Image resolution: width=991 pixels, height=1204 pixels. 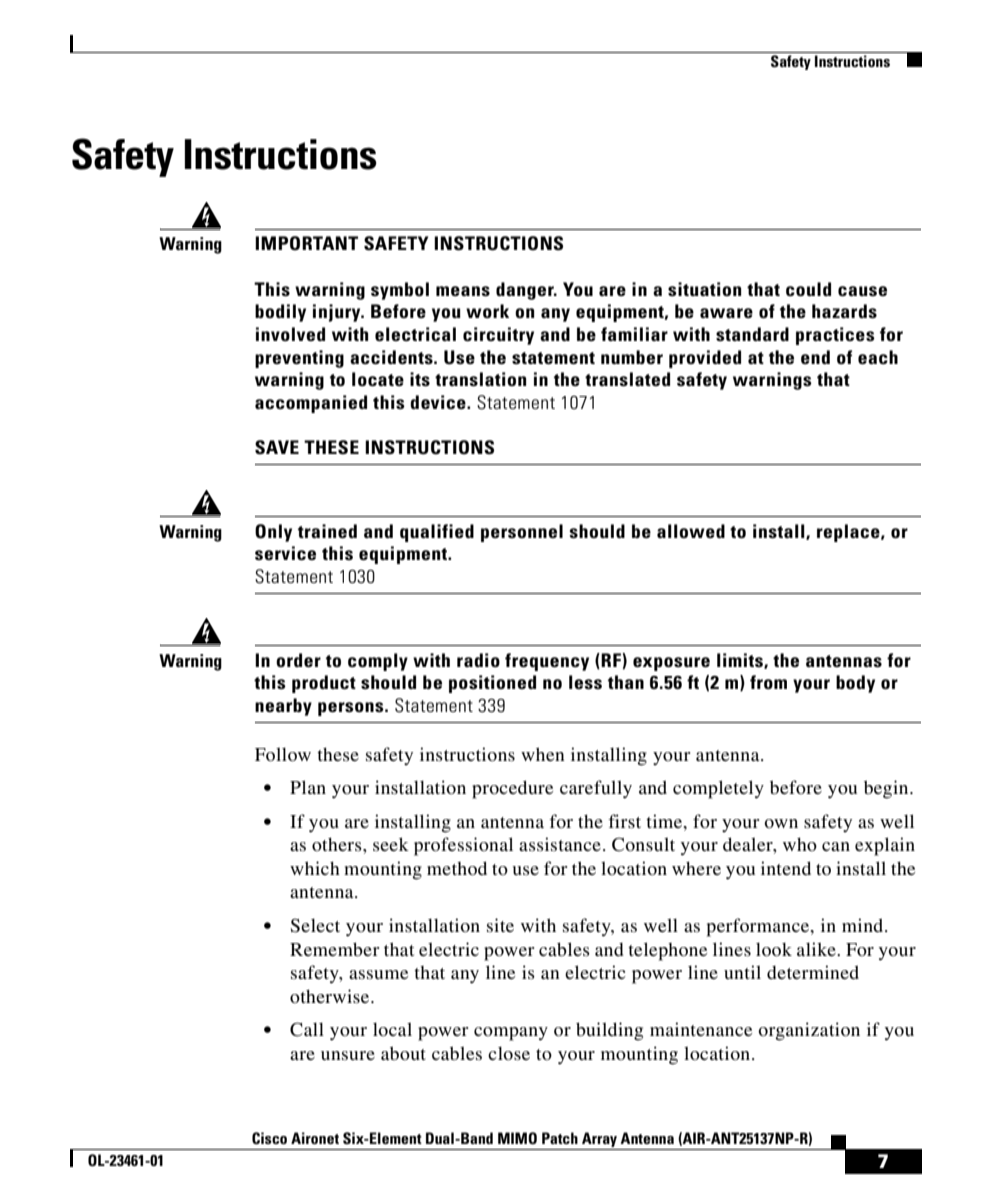 What do you see at coordinates (800, 844) in the screenshot?
I see `who` at bounding box center [800, 844].
